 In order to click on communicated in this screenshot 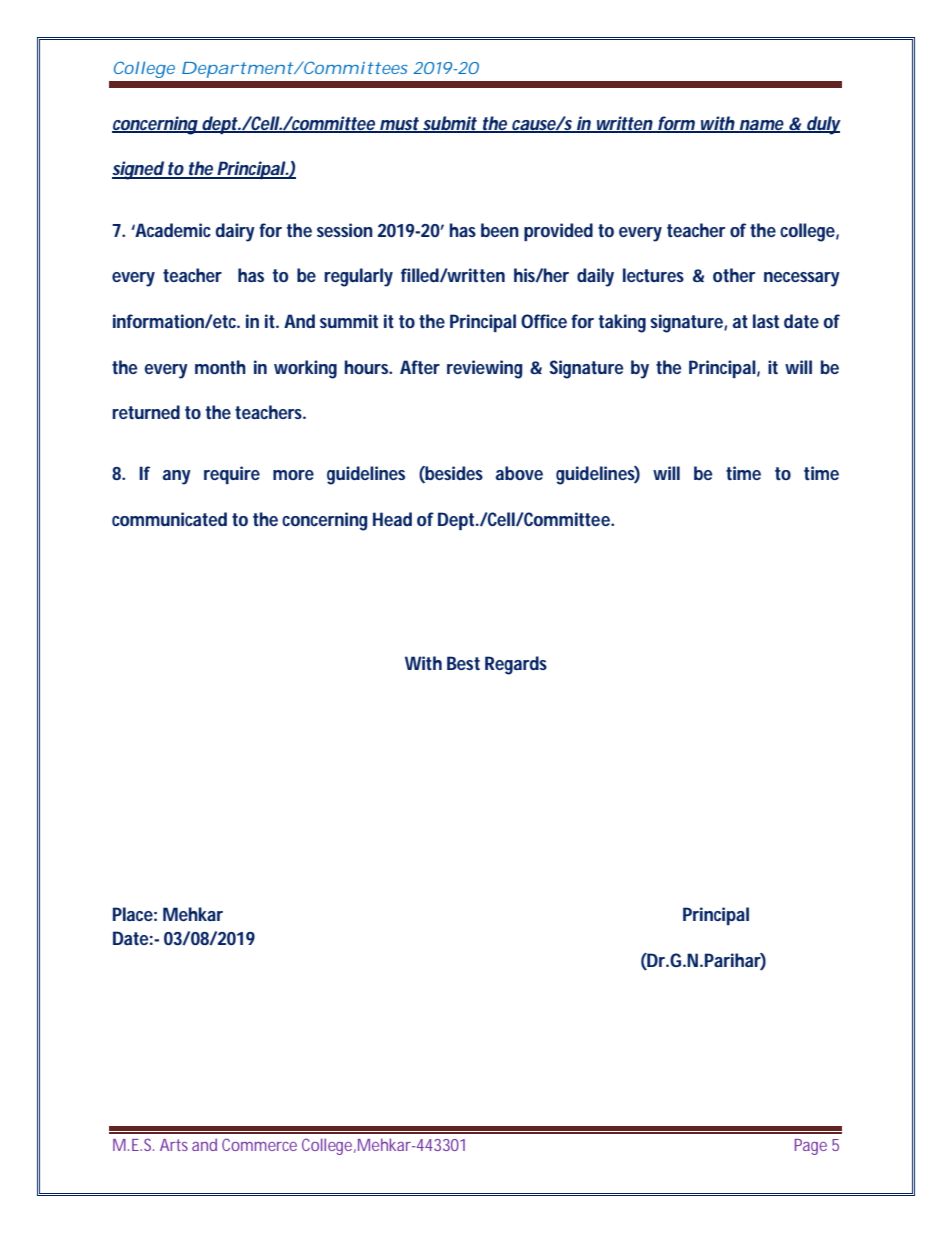, I will do `click(169, 519)`.
